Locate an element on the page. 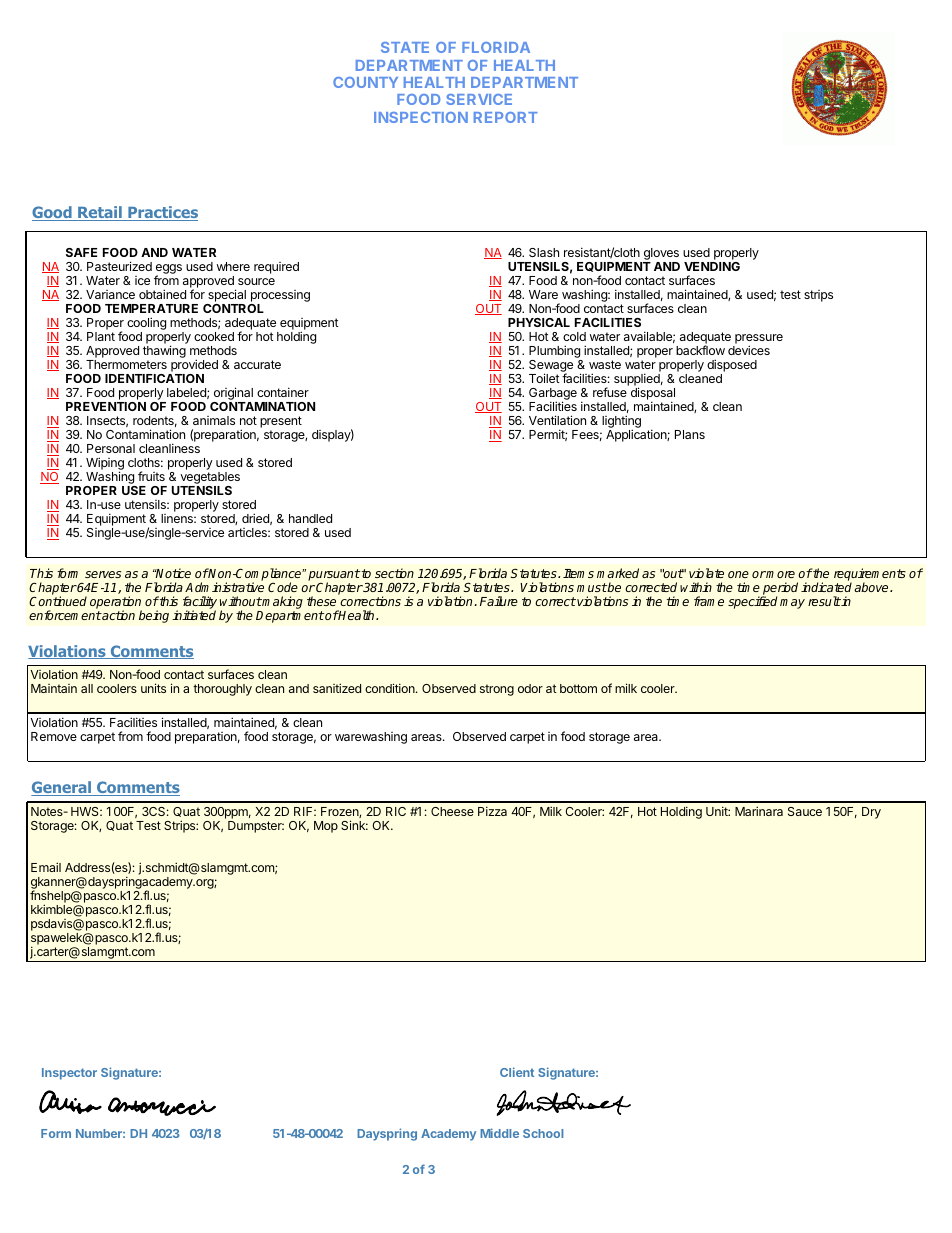 Image resolution: width=952 pixels, height=1233 pixels. Inspector is located at coordinates (69, 1074).
